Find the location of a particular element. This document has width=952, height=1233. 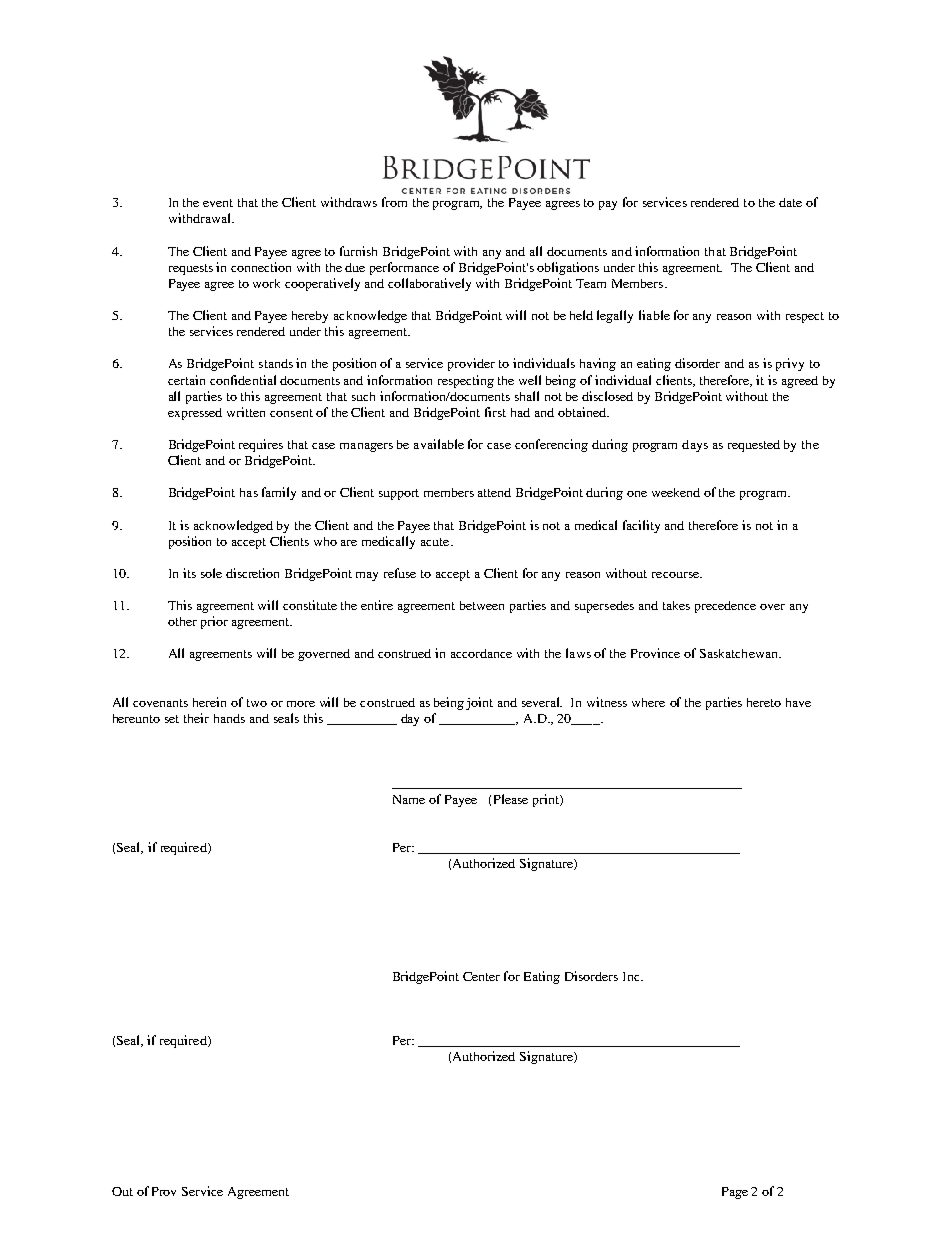

acute is located at coordinates (436, 542).
